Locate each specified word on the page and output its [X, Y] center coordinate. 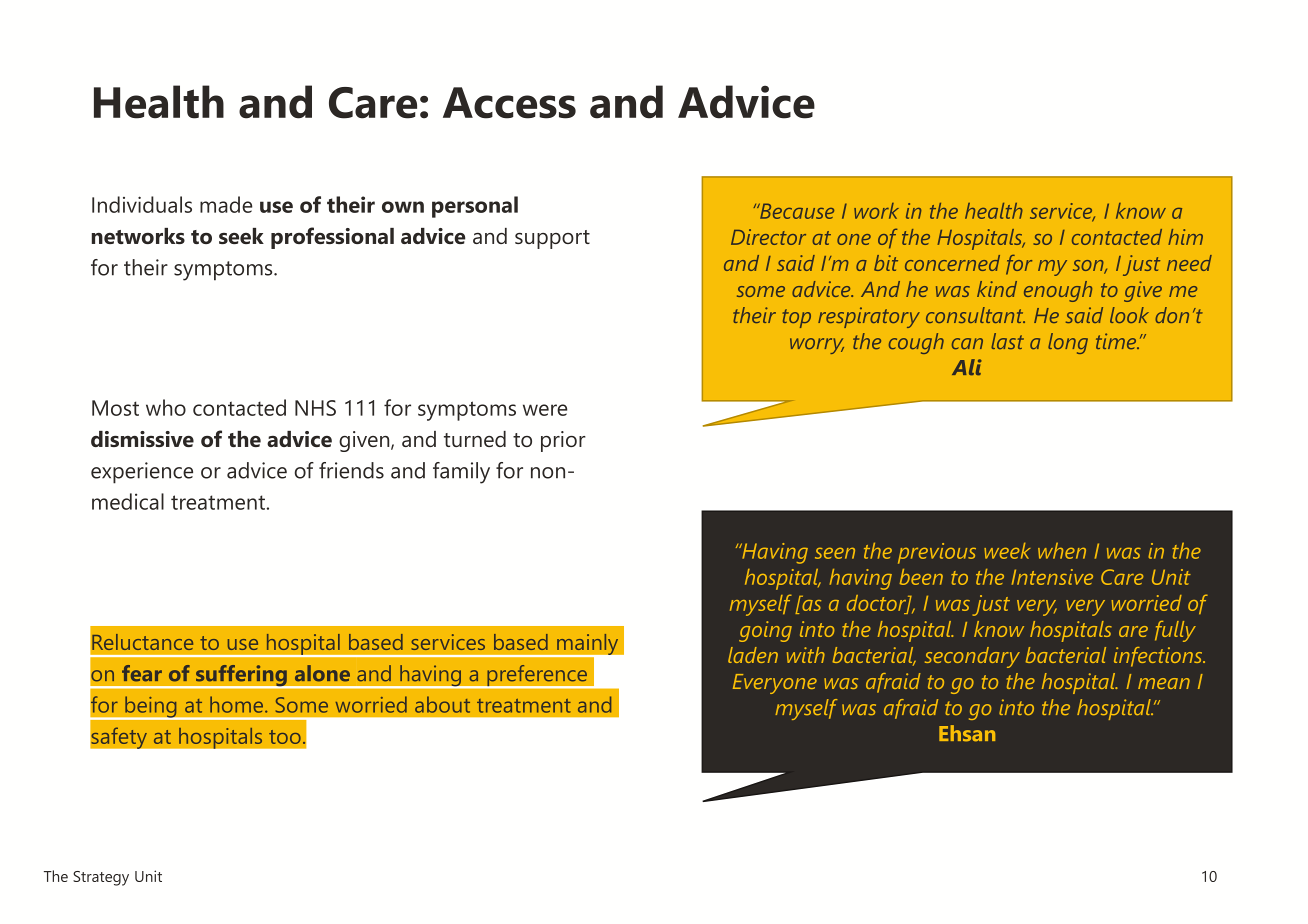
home [238, 704]
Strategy [101, 878]
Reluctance [142, 642]
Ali [967, 367]
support [552, 239]
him [1185, 237]
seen [835, 553]
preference [537, 677]
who [166, 407]
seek [241, 236]
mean [1164, 683]
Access [509, 103]
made [226, 204]
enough [1058, 291]
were [545, 410]
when [1062, 551]
